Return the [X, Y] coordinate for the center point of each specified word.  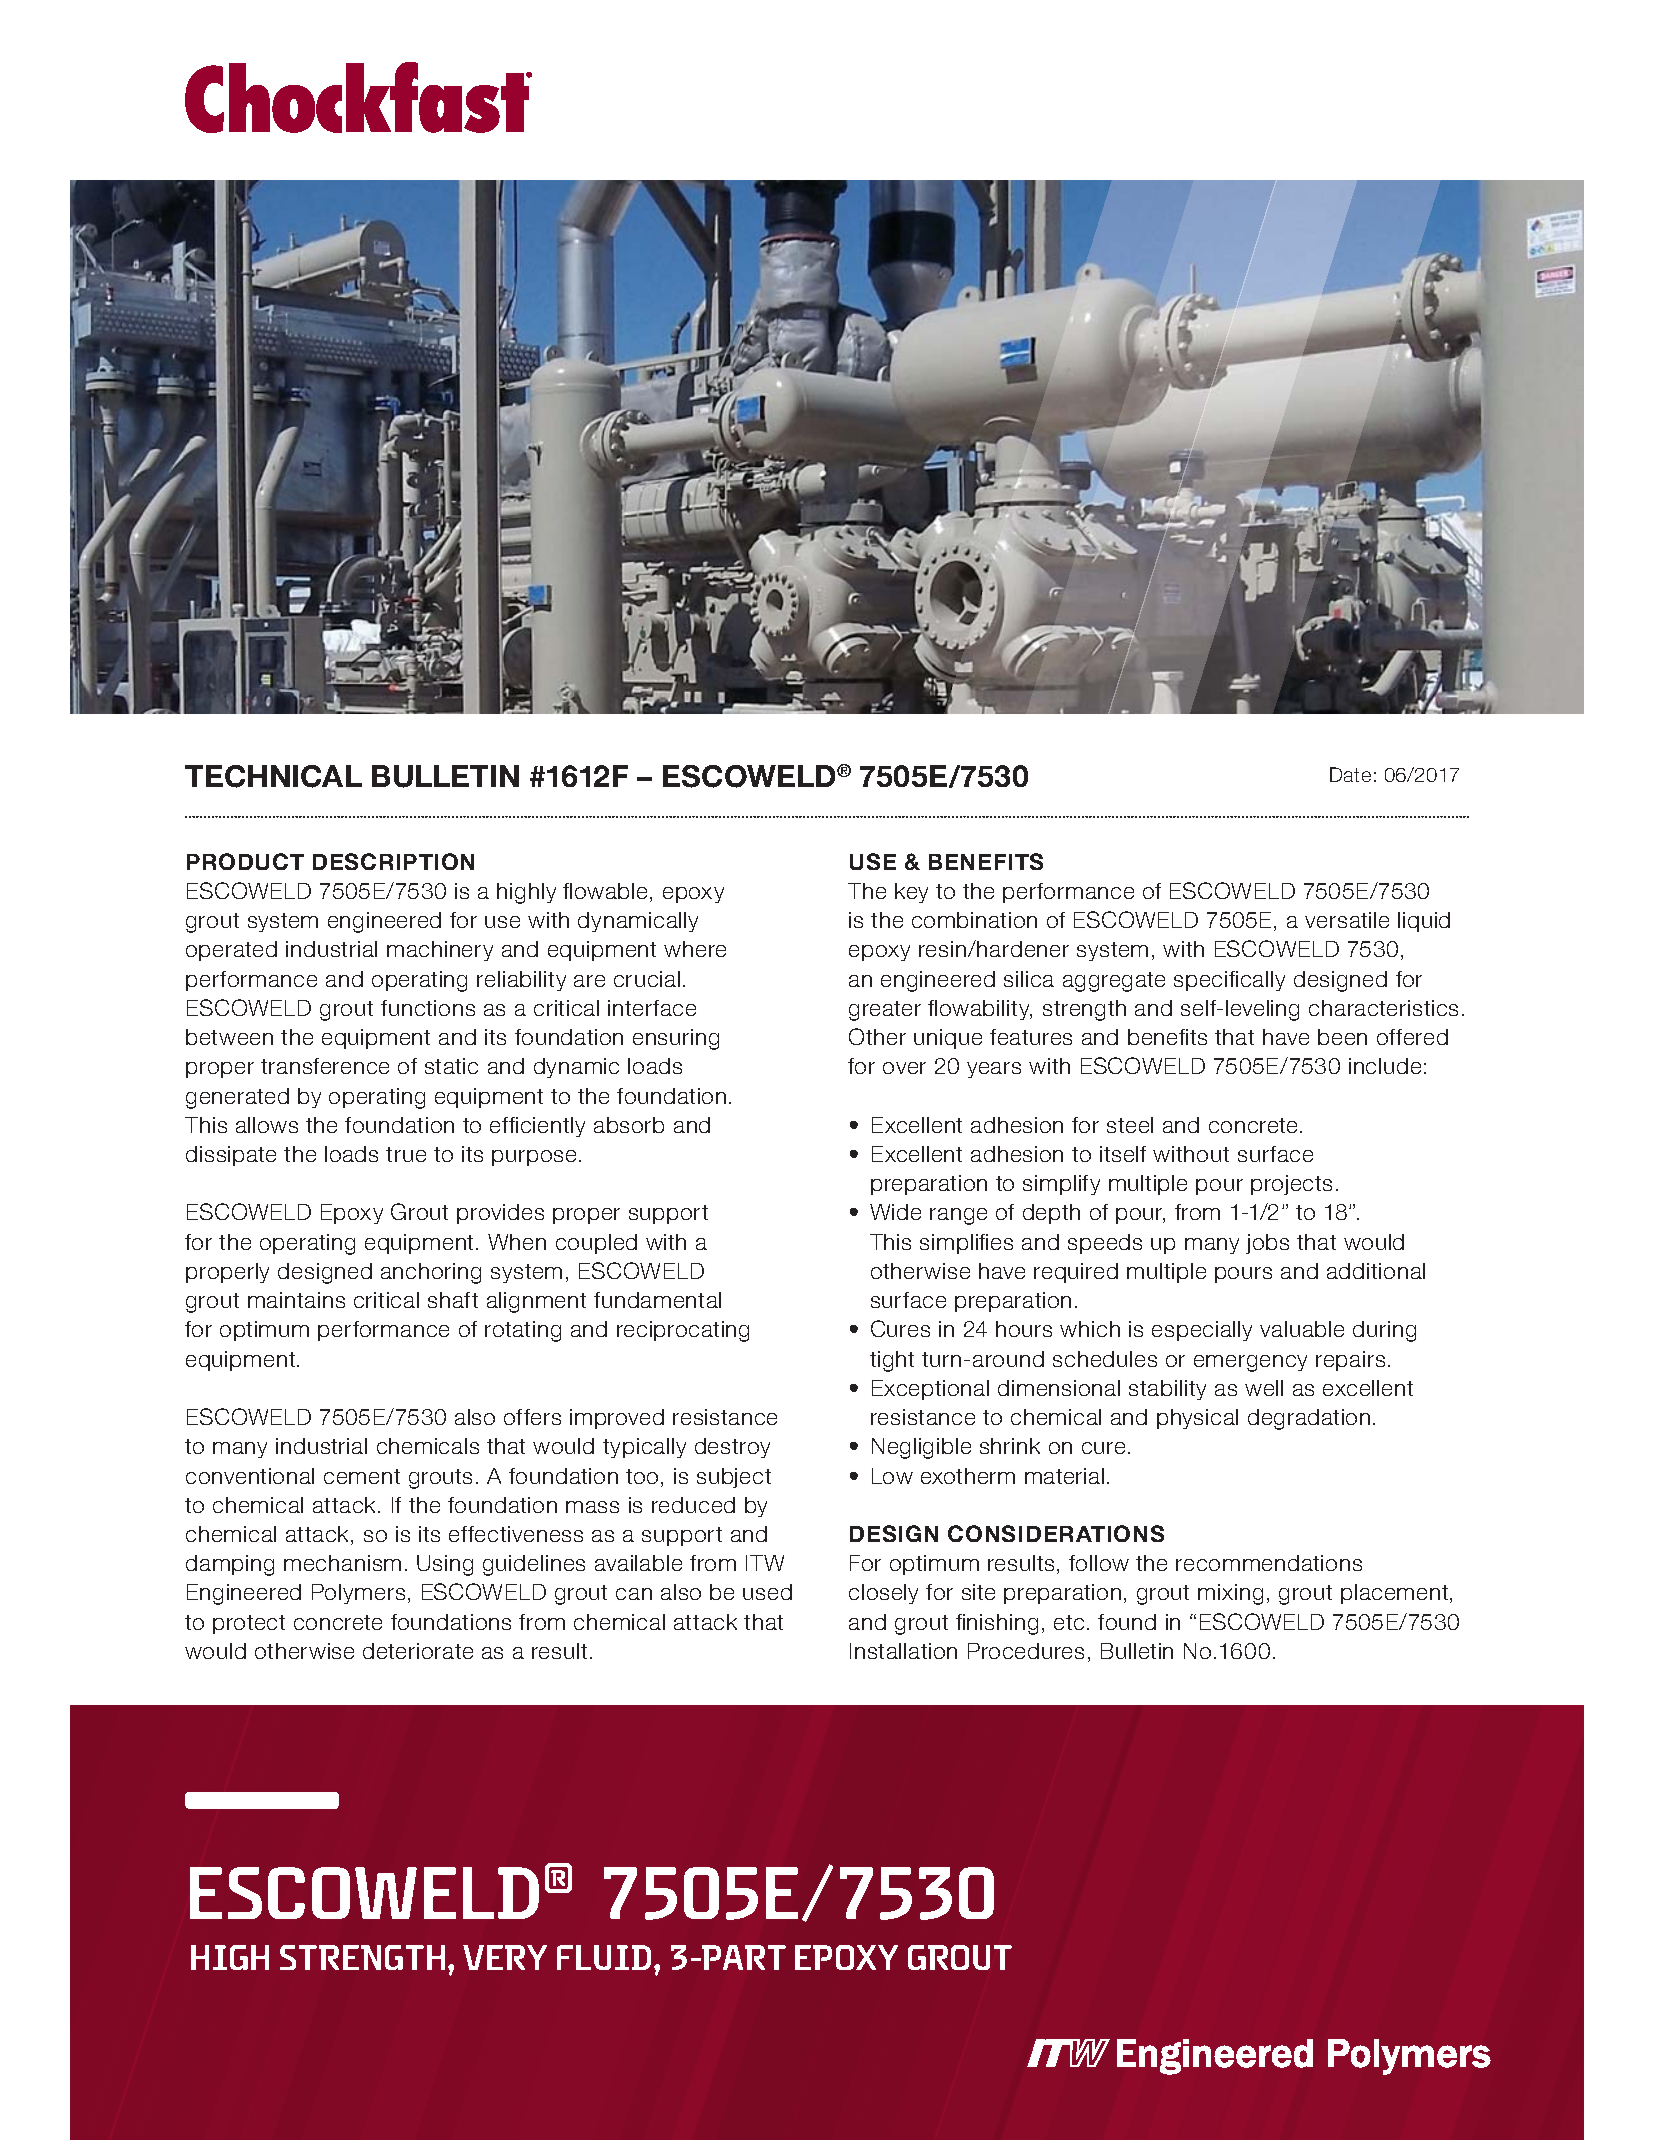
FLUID [606, 1957]
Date [1350, 774]
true [406, 1154]
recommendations [1269, 1563]
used [767, 1592]
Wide [895, 1212]
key [911, 893]
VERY [505, 1957]
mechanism [342, 1563]
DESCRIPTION [393, 861]
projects [1291, 1185]
